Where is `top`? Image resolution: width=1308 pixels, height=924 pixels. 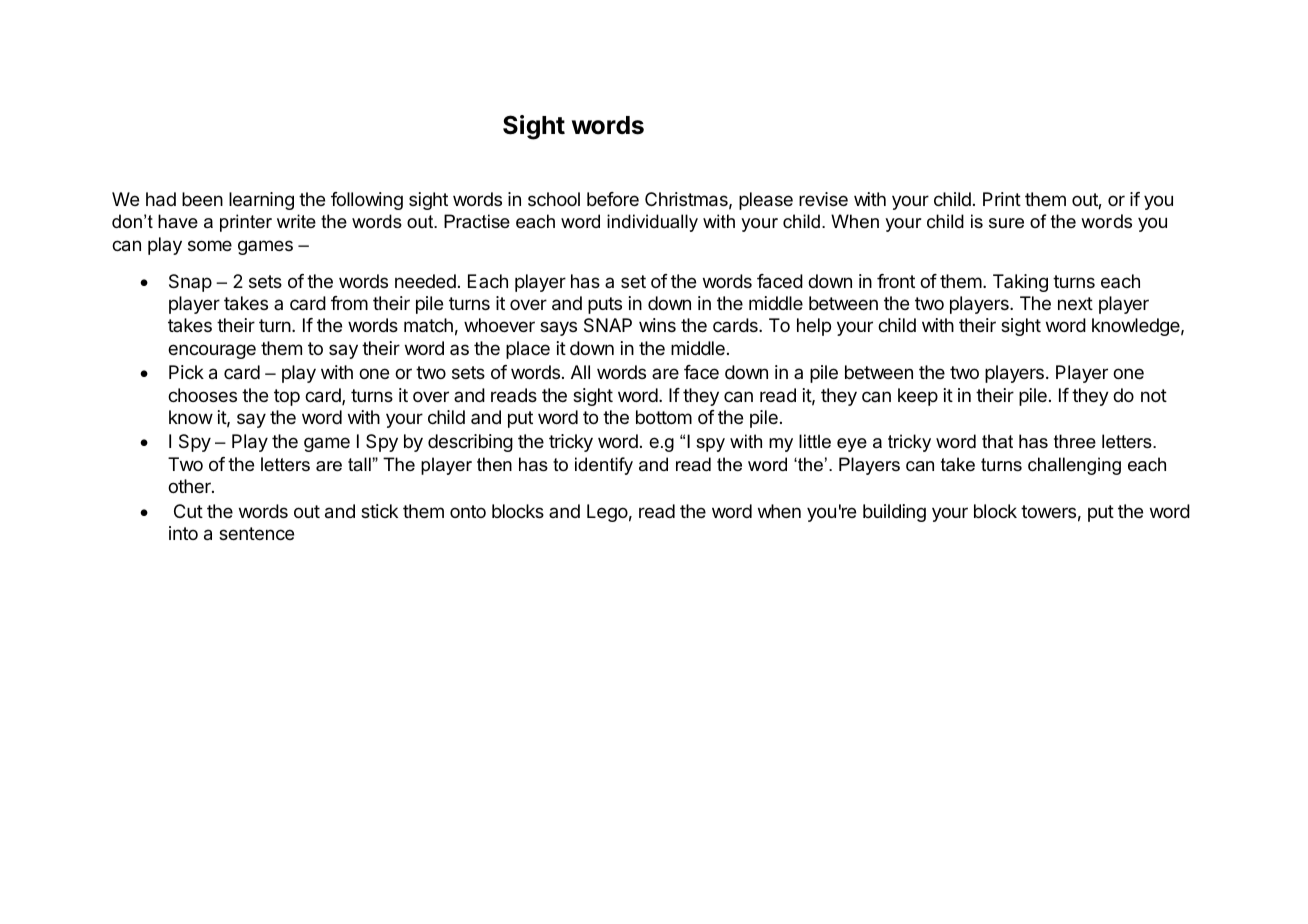 top is located at coordinates (287, 397).
